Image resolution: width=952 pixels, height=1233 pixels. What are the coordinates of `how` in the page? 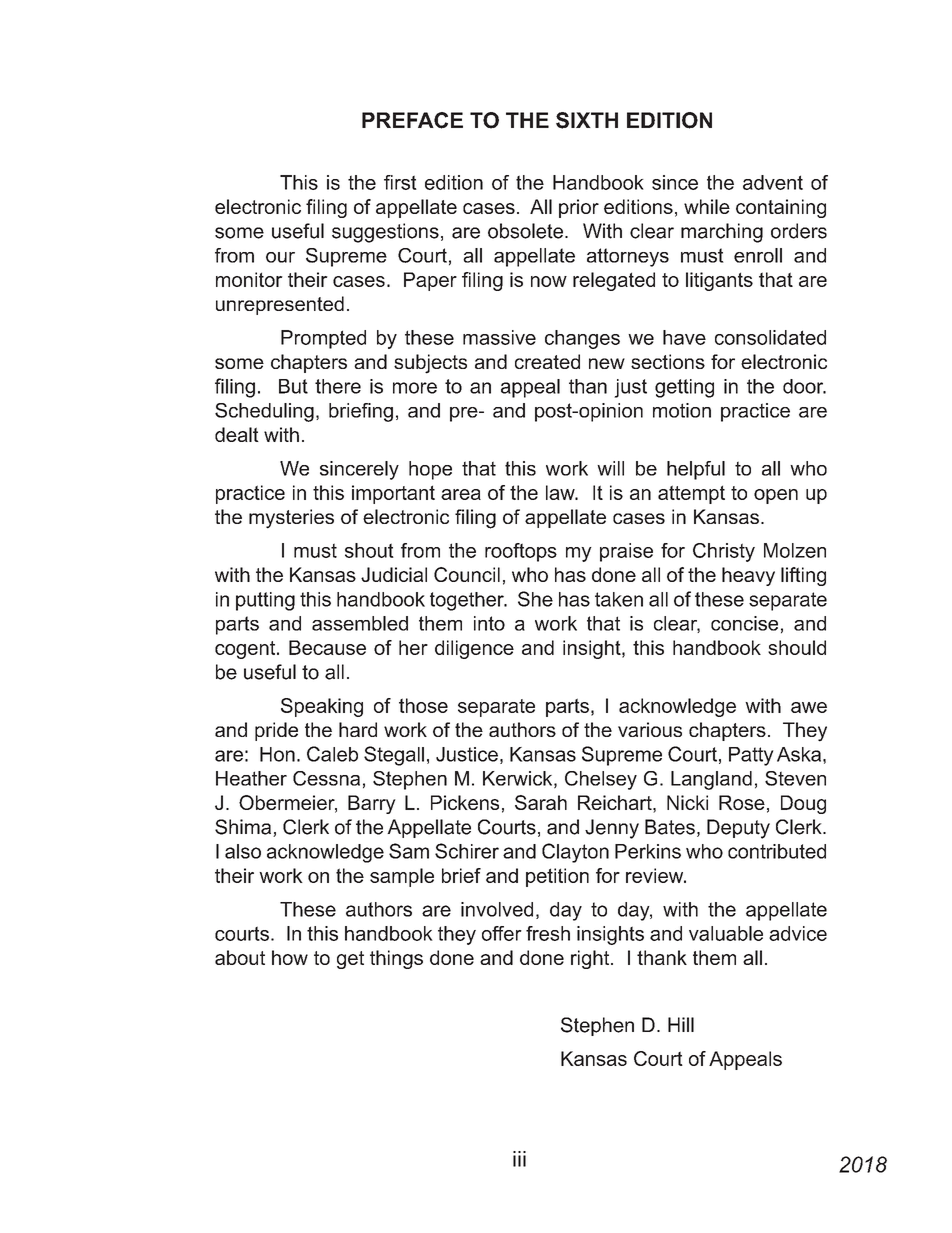 It's located at (290, 957).
